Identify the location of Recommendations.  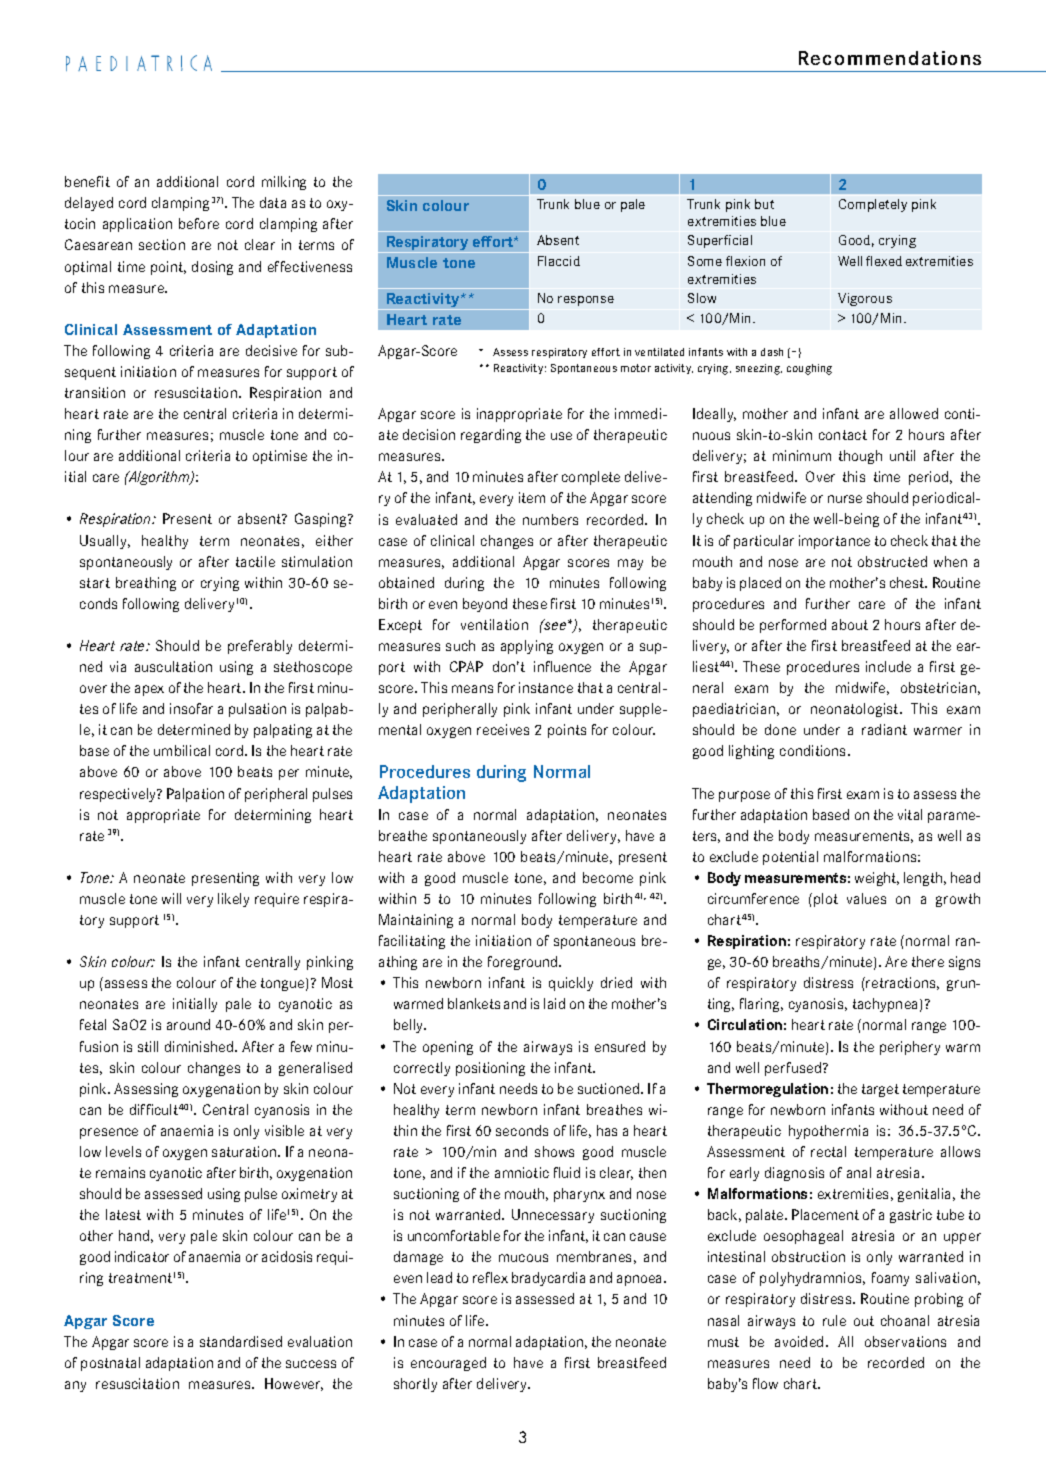
(890, 58).
